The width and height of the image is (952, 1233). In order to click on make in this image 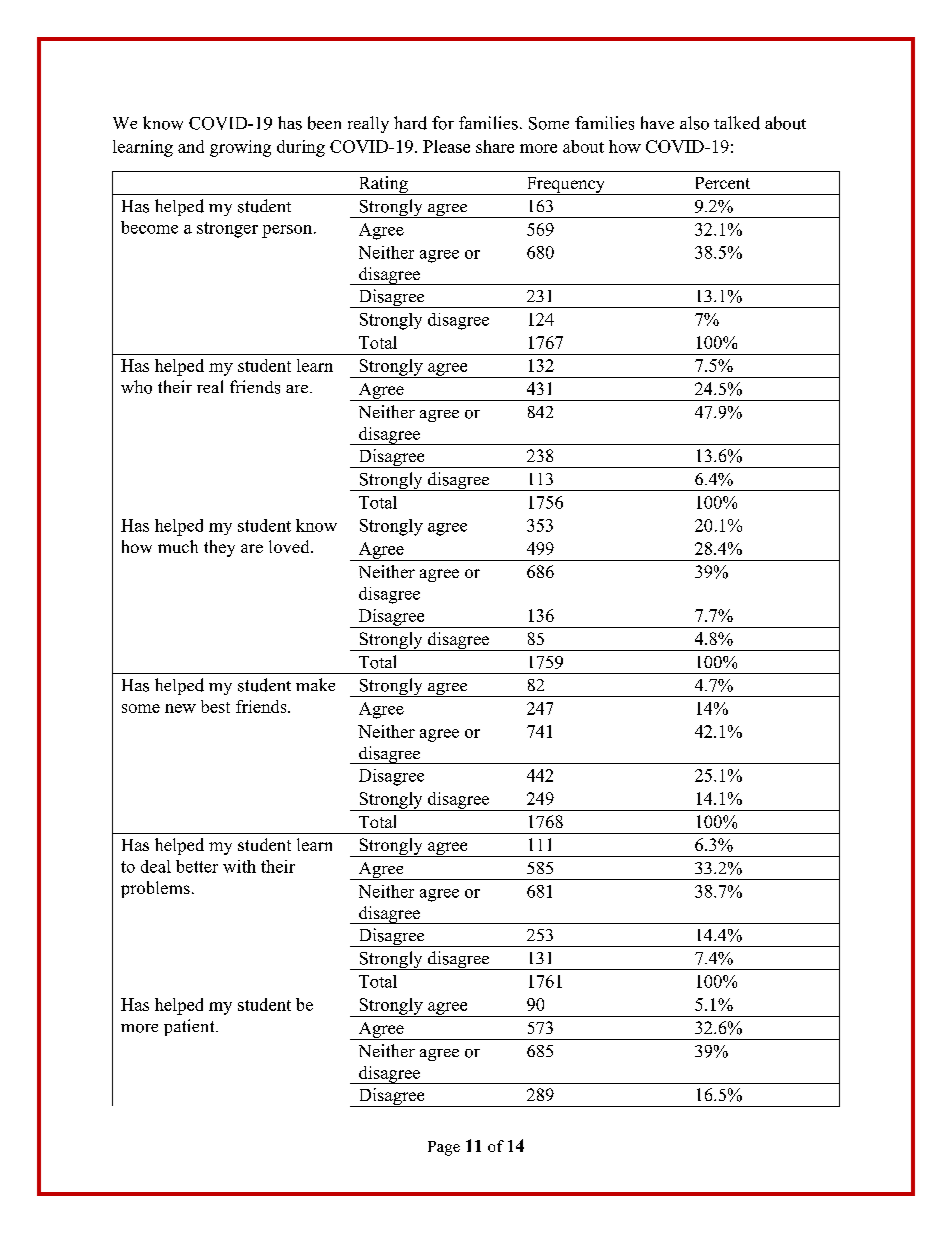, I will do `click(315, 684)`.
